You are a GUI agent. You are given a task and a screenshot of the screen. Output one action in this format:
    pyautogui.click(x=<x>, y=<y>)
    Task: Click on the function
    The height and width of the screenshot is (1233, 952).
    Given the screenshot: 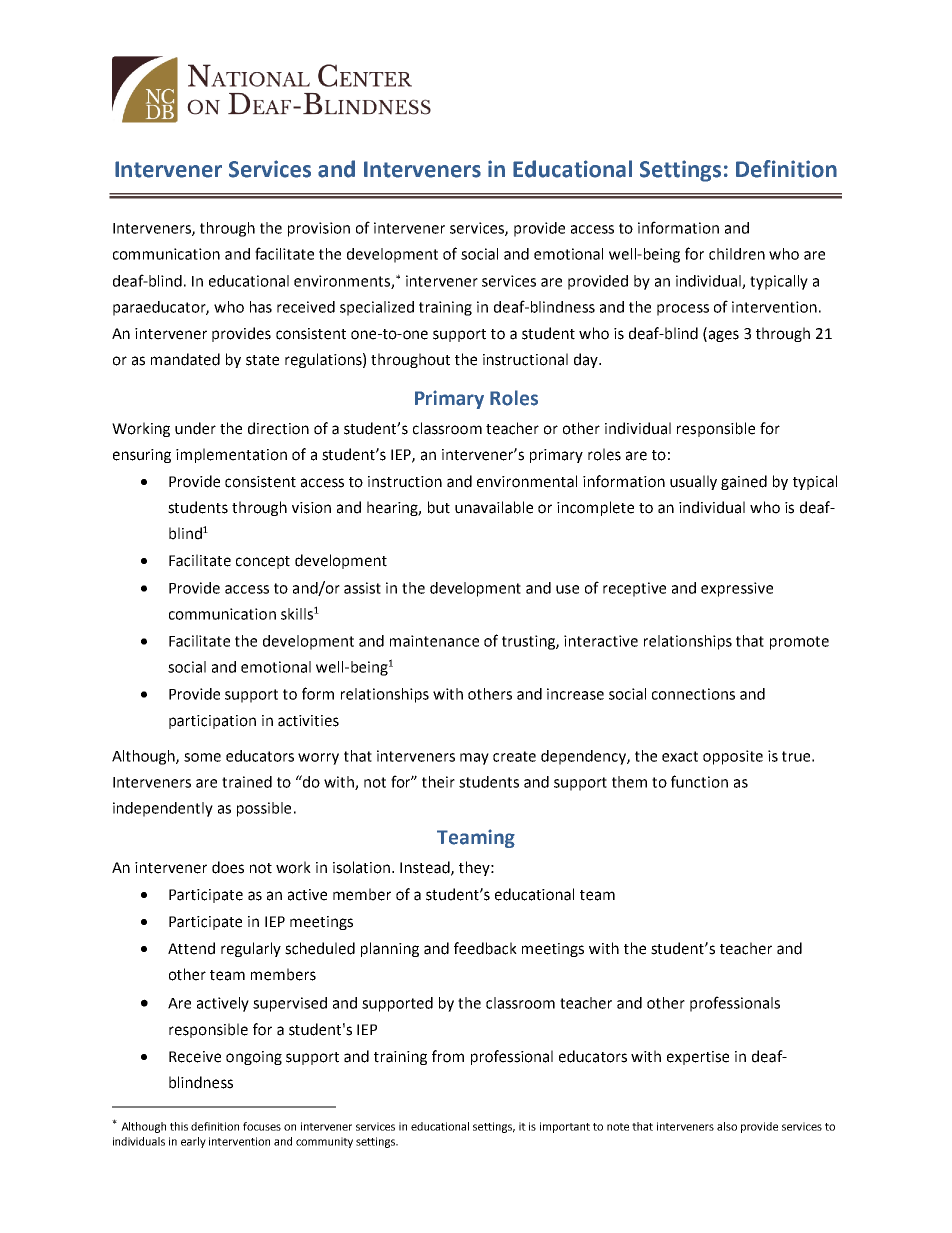 What is the action you would take?
    pyautogui.click(x=699, y=781)
